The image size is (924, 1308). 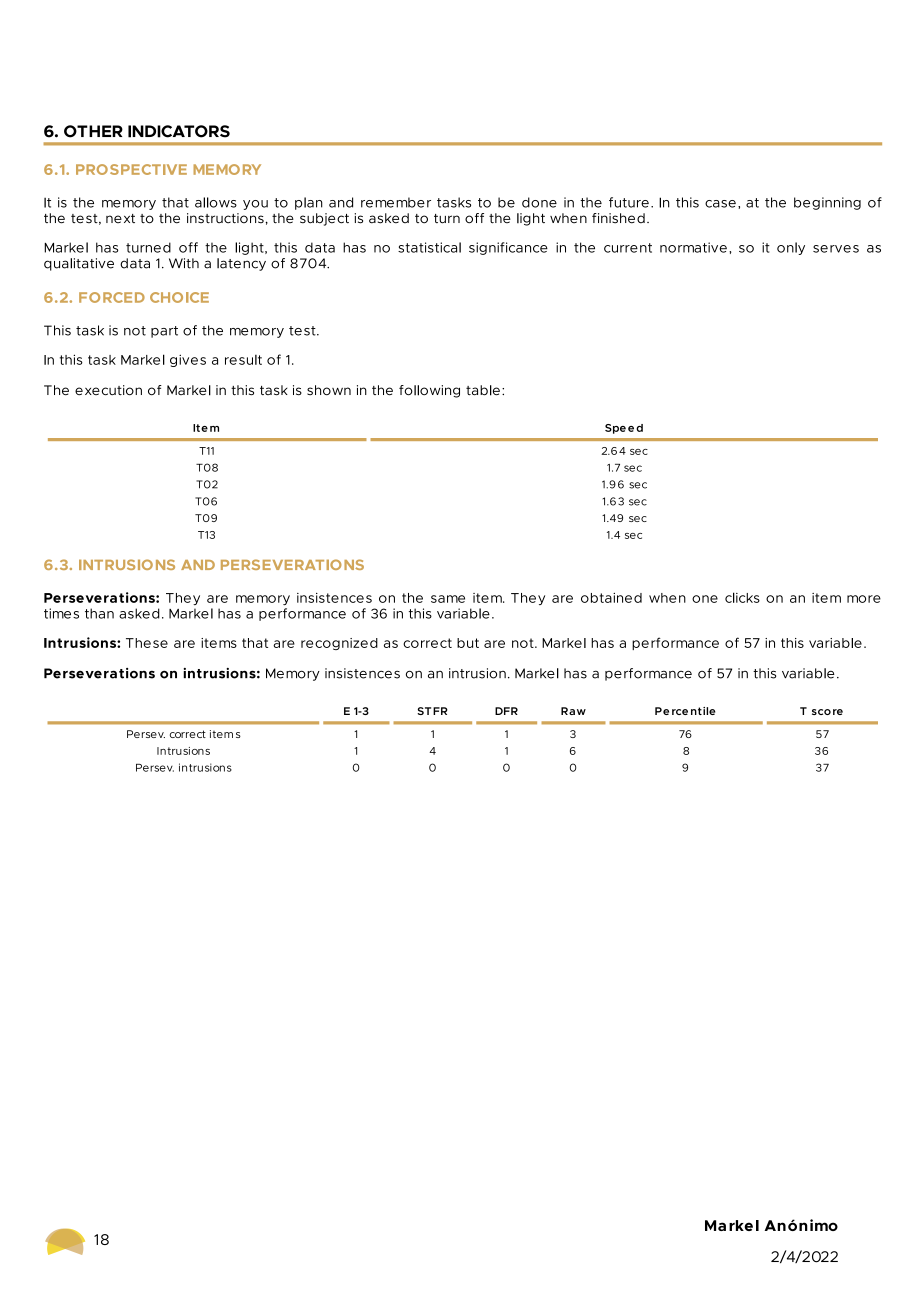 What do you see at coordinates (108, 390) in the screenshot?
I see `execution` at bounding box center [108, 390].
